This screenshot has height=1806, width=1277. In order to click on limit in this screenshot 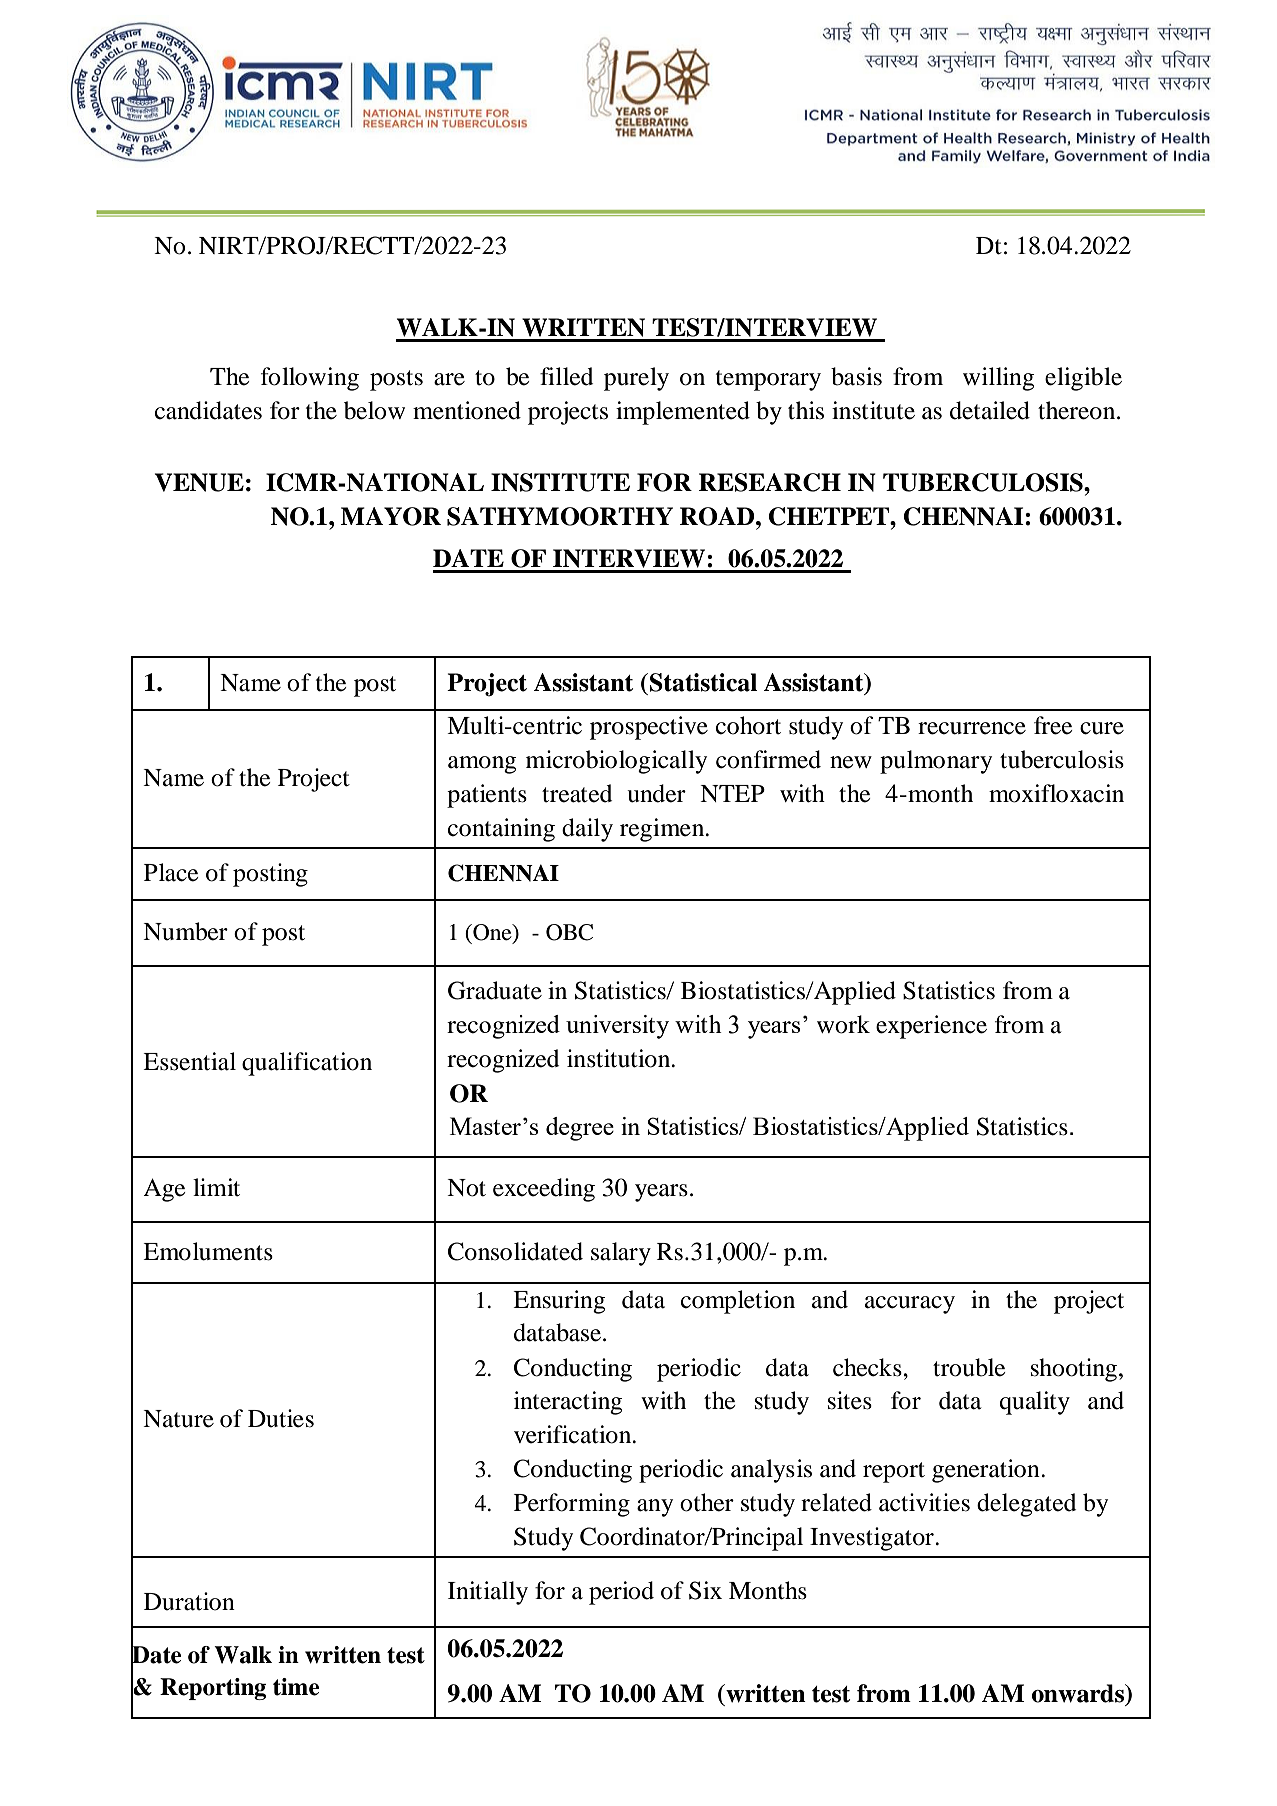, I will do `click(216, 1187)`.
